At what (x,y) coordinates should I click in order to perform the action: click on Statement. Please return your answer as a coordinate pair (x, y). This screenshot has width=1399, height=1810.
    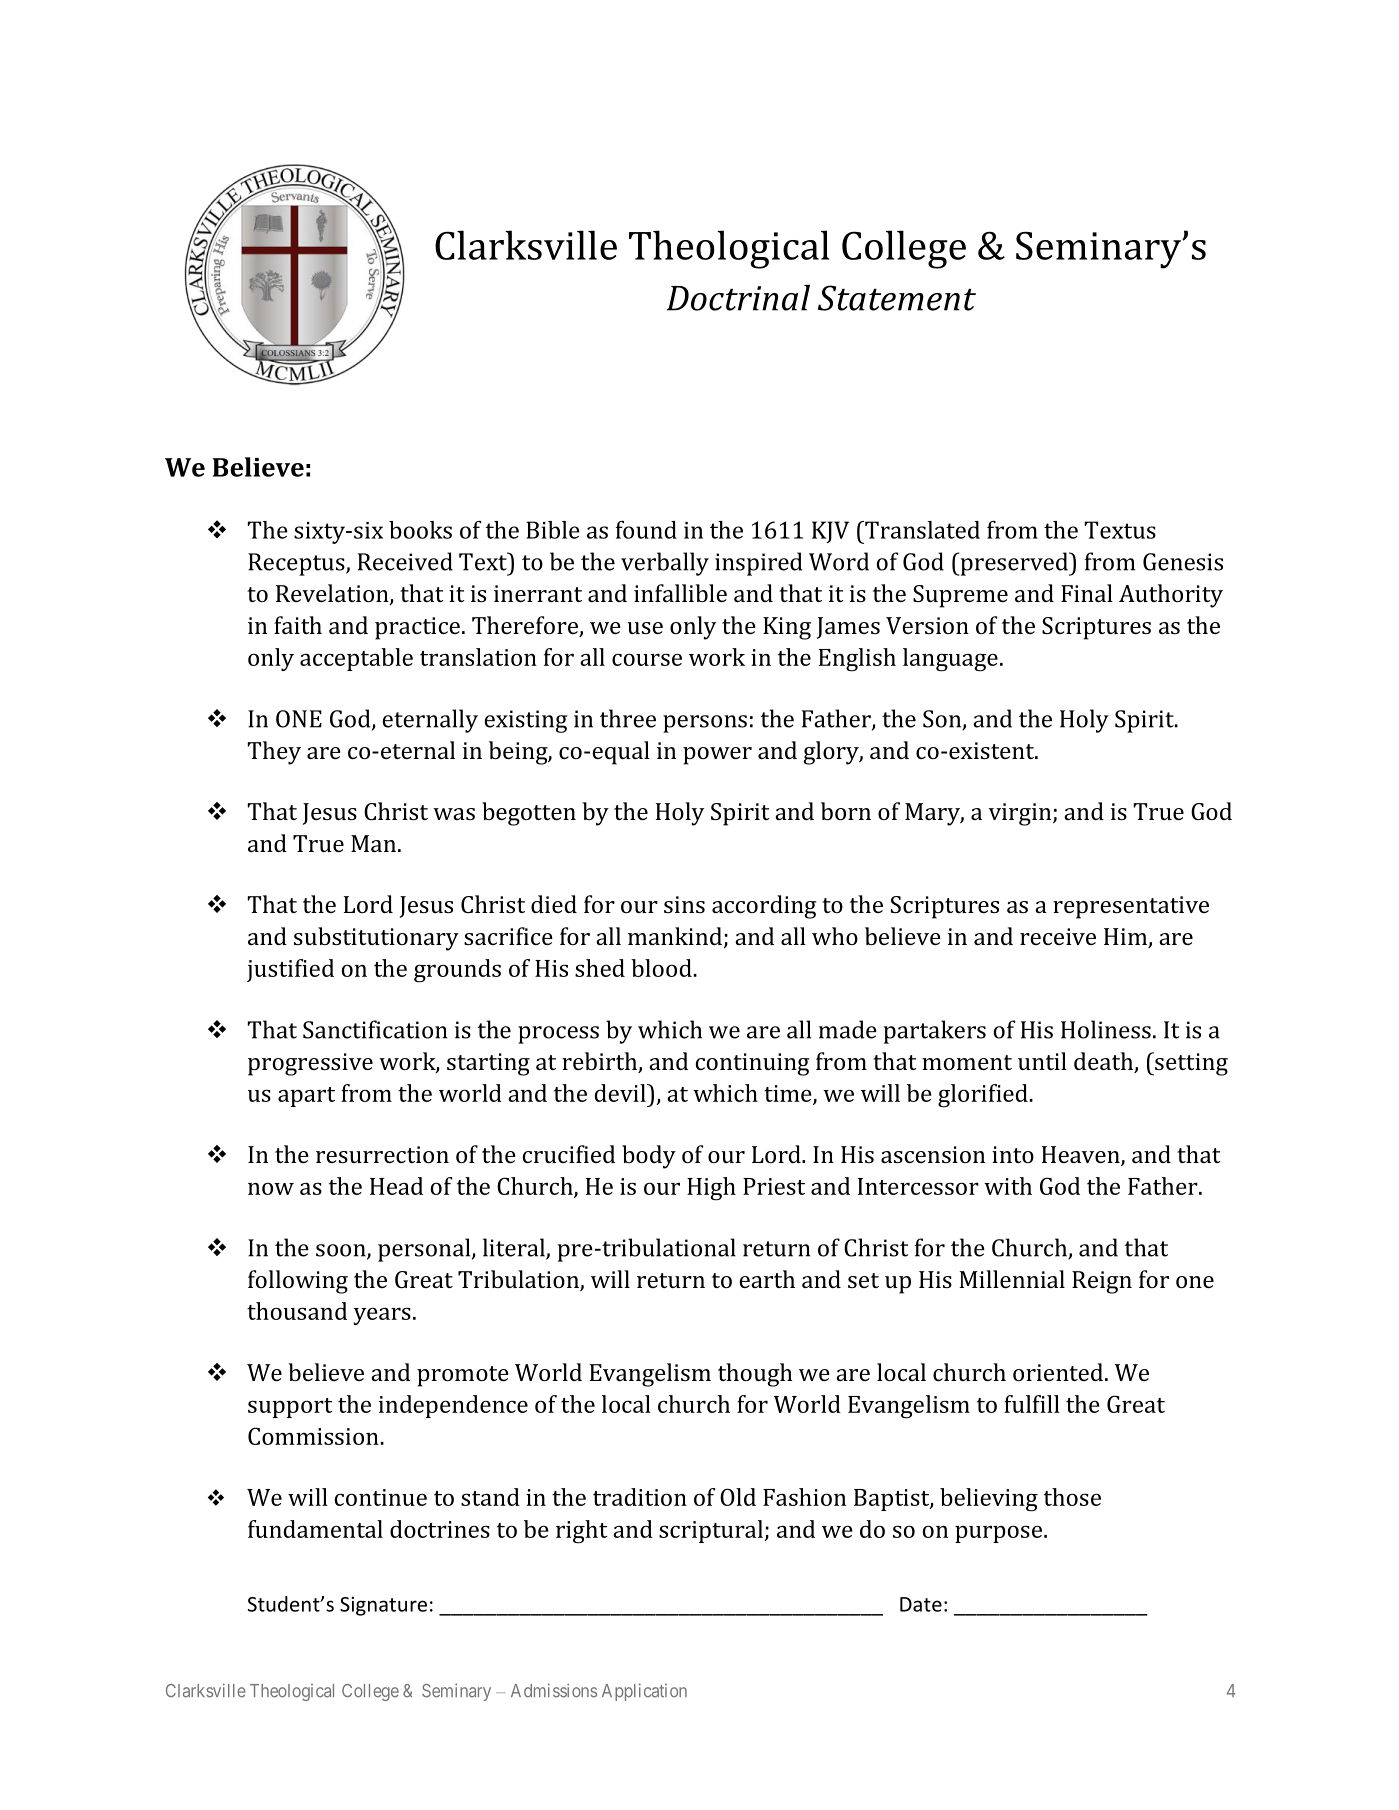
    Looking at the image, I should click on (897, 298).
